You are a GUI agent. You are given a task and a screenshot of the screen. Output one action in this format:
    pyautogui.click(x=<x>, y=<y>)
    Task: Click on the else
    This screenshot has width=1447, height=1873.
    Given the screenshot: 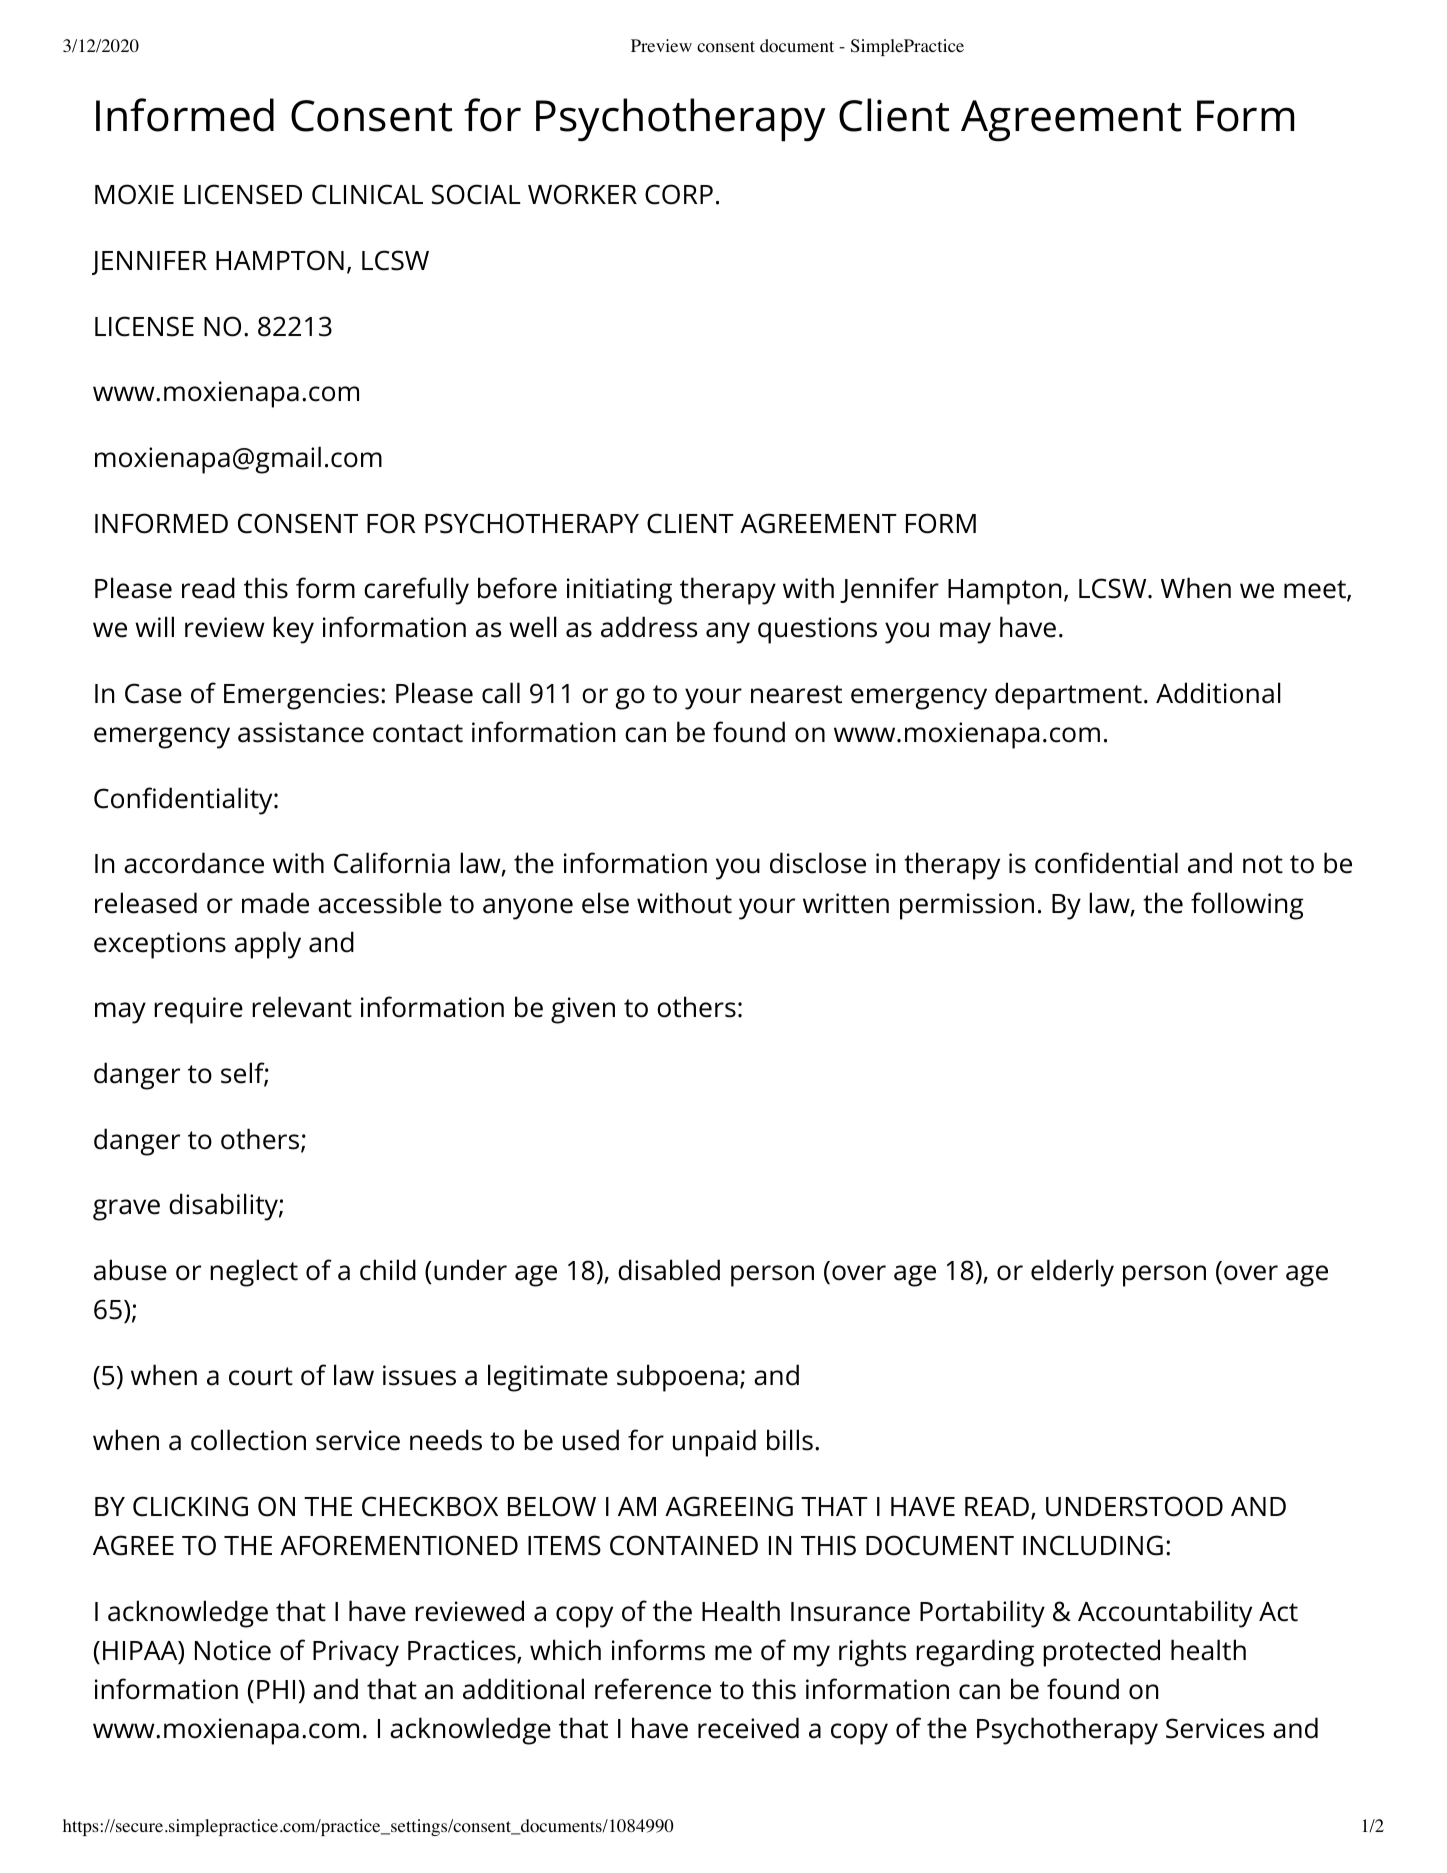 What is the action you would take?
    pyautogui.click(x=605, y=903)
